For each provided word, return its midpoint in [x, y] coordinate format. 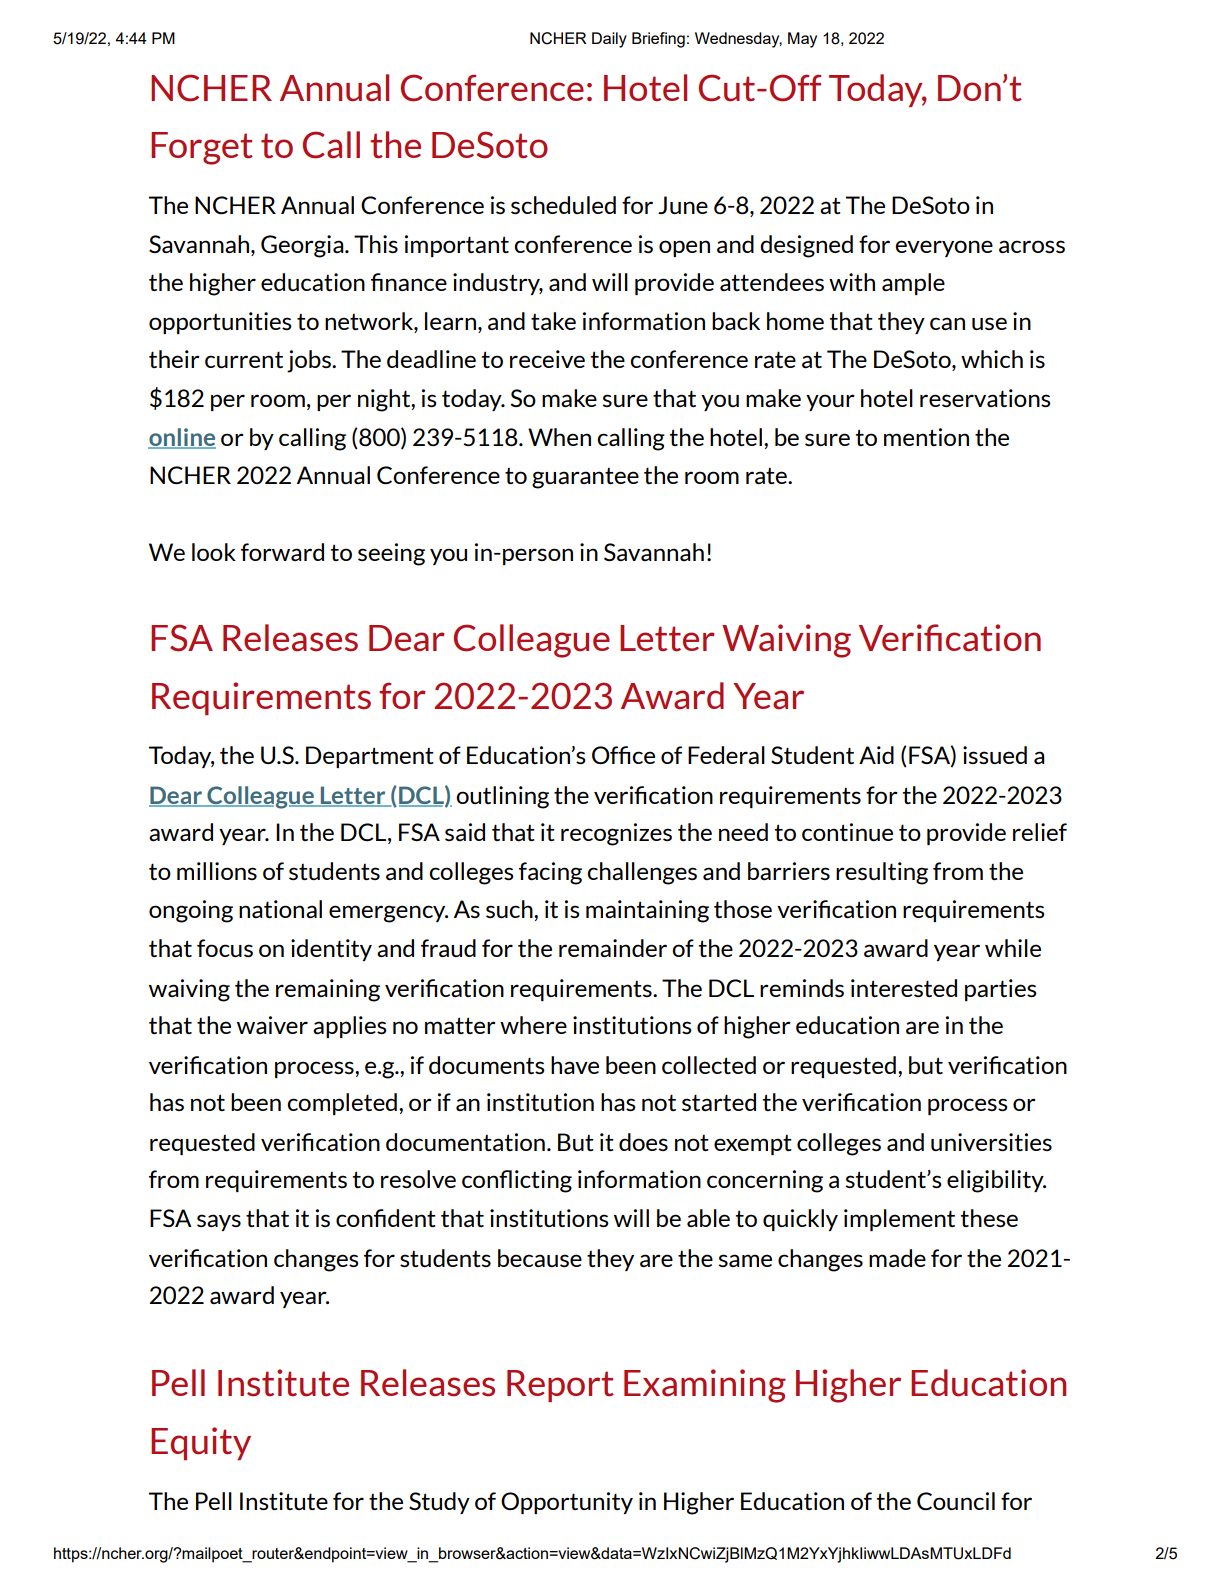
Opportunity [567, 1503]
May [802, 40]
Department [370, 757]
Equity [201, 1443]
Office [623, 755]
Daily [609, 40]
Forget [202, 148]
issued [995, 755]
